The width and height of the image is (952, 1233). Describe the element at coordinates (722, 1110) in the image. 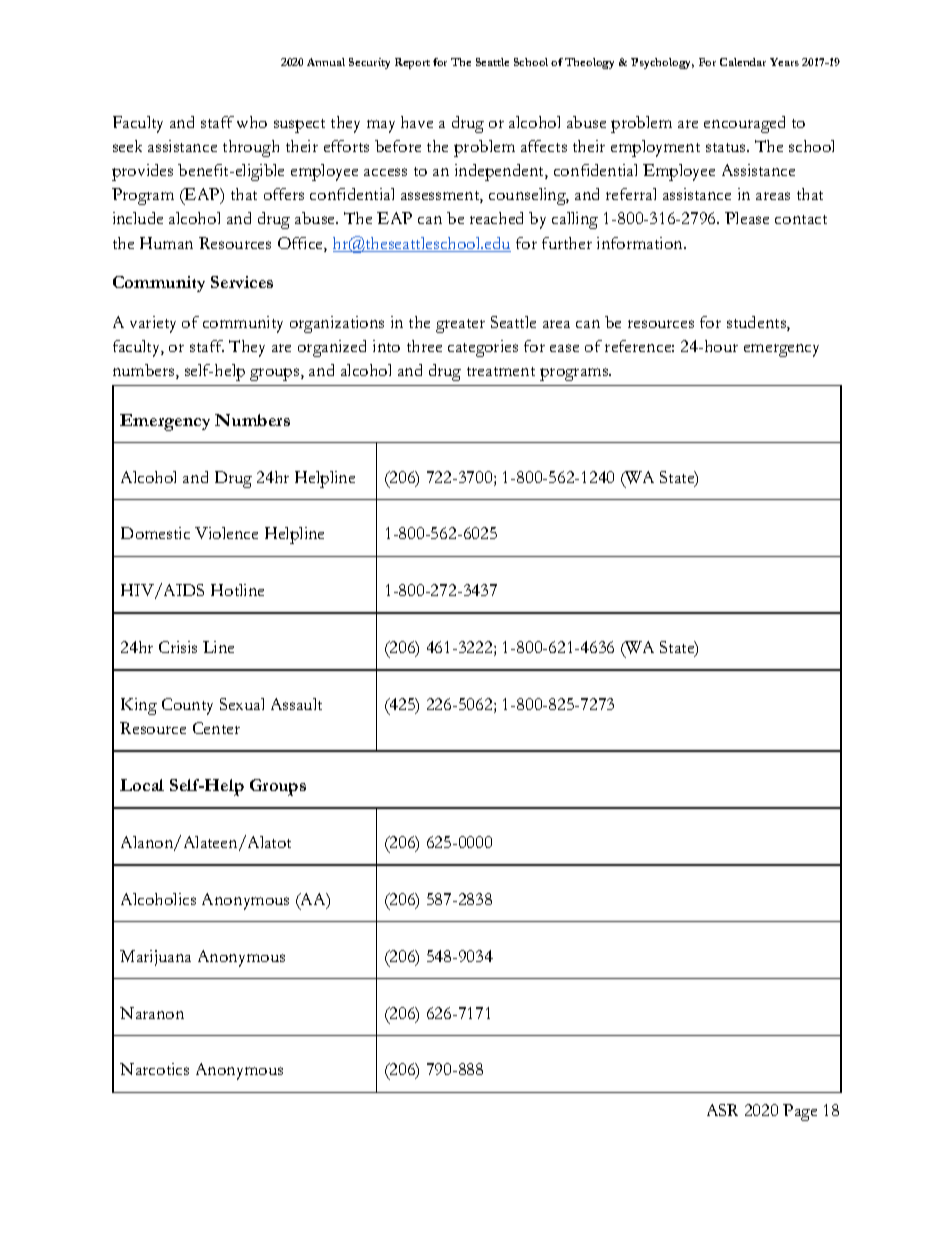

I see `ASR` at that location.
